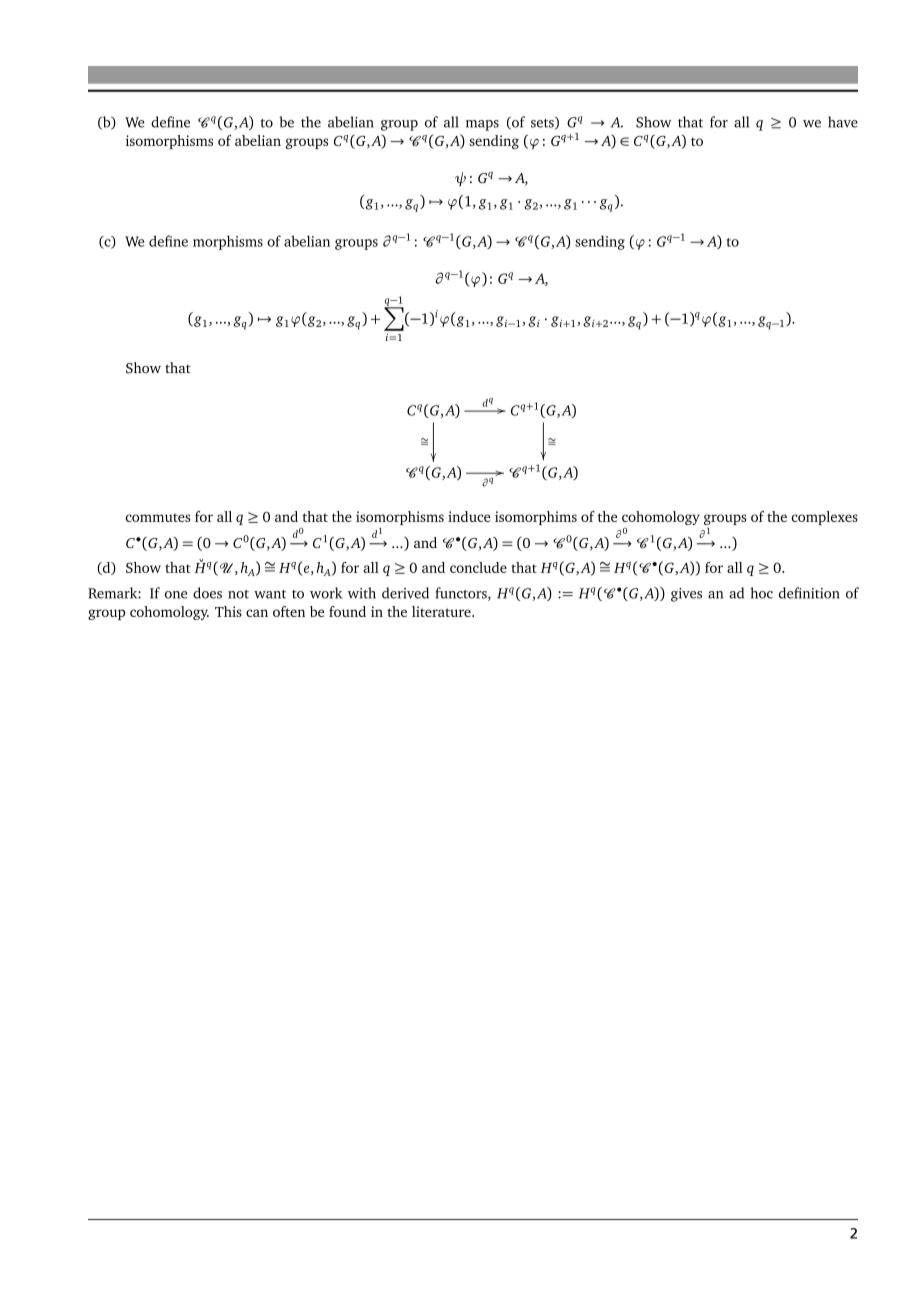 The height and width of the screenshot is (1308, 924). What do you see at coordinates (761, 593) in the screenshot?
I see `hoc` at bounding box center [761, 593].
